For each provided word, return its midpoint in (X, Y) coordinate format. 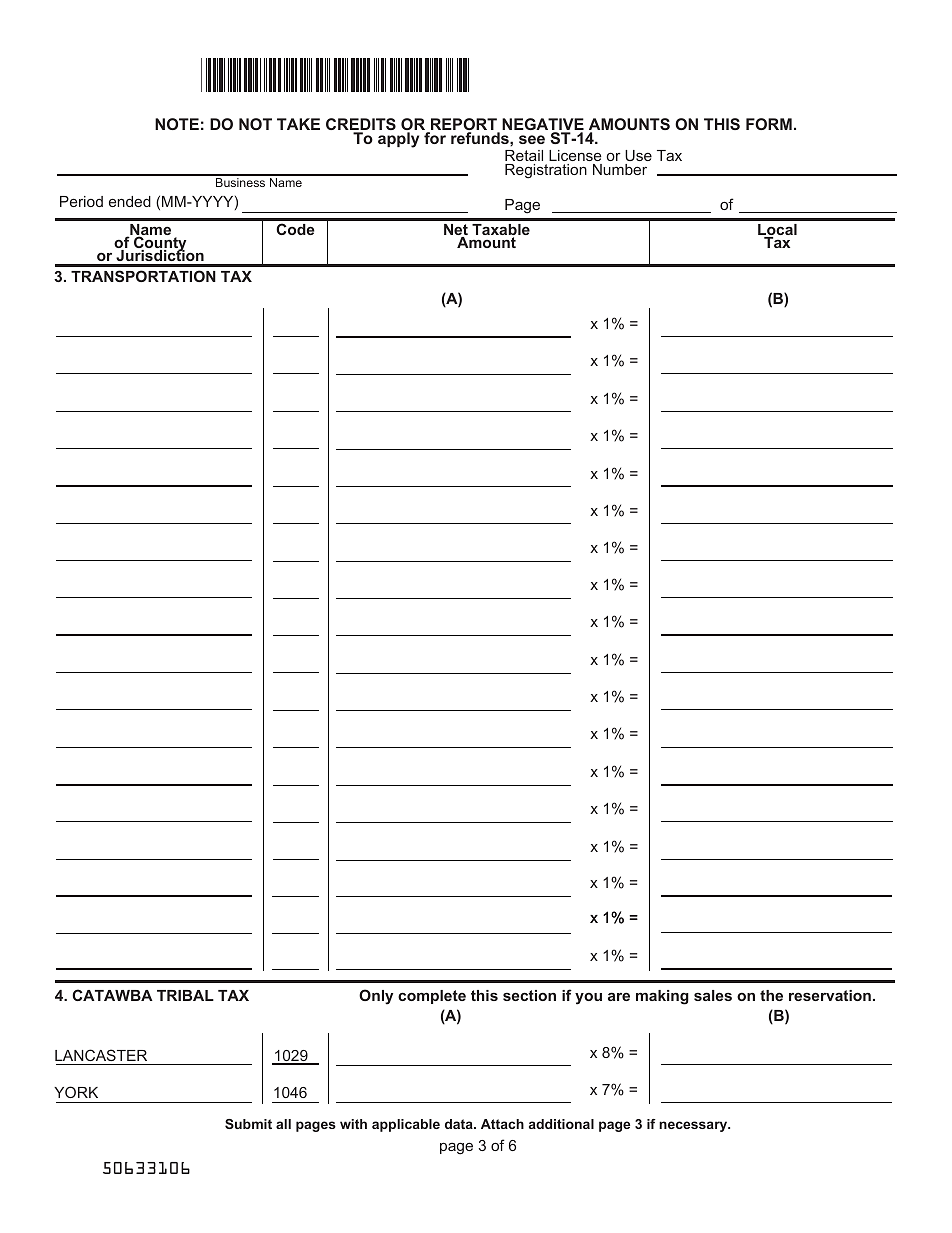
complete (432, 997)
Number (620, 169)
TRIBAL (185, 995)
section (529, 995)
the (771, 995)
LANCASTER (102, 1057)
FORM (769, 124)
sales (713, 995)
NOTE (177, 124)
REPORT (463, 125)
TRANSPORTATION (143, 276)
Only (376, 997)
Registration (546, 171)
